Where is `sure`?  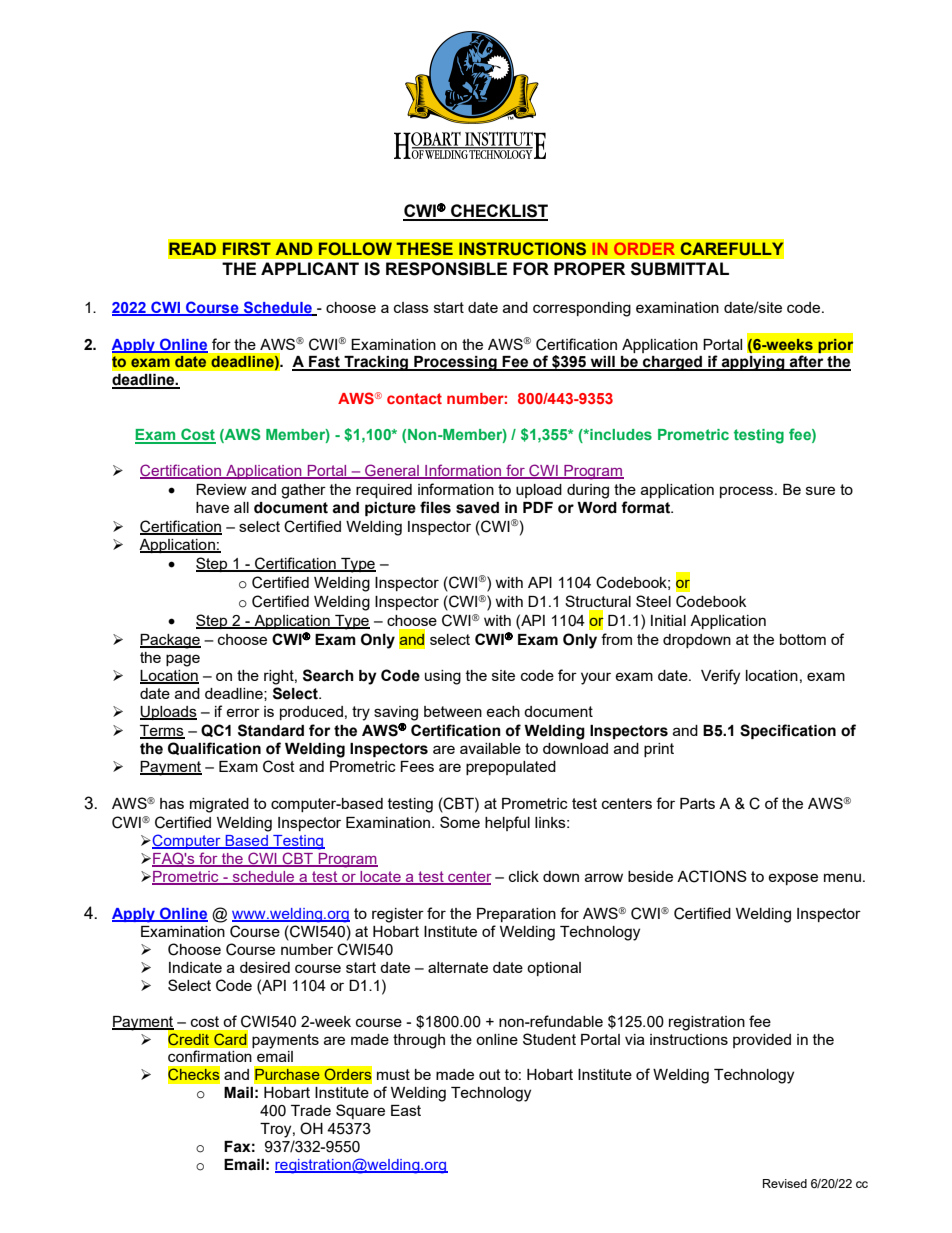
sure is located at coordinates (820, 490).
